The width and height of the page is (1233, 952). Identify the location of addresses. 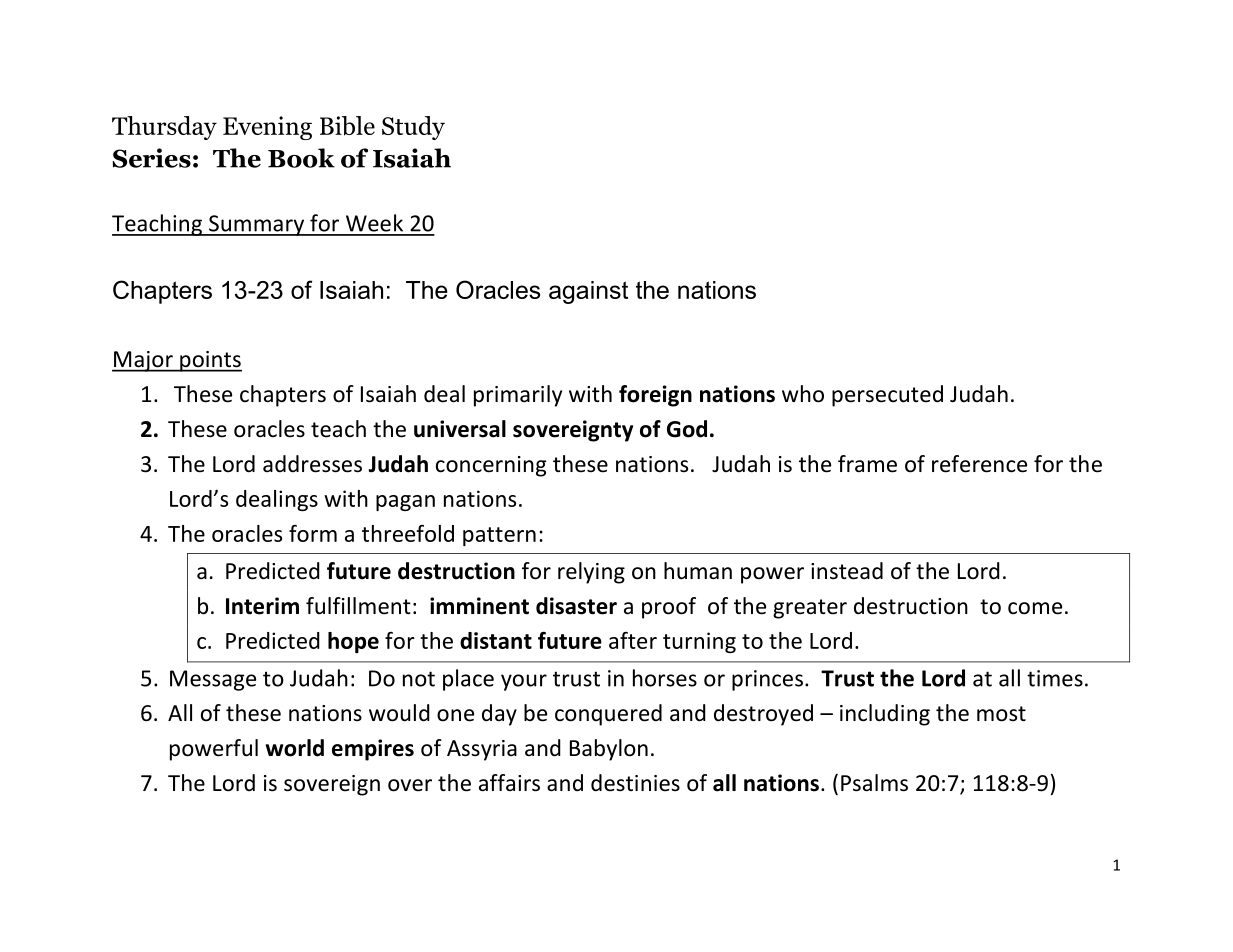
(312, 464).
